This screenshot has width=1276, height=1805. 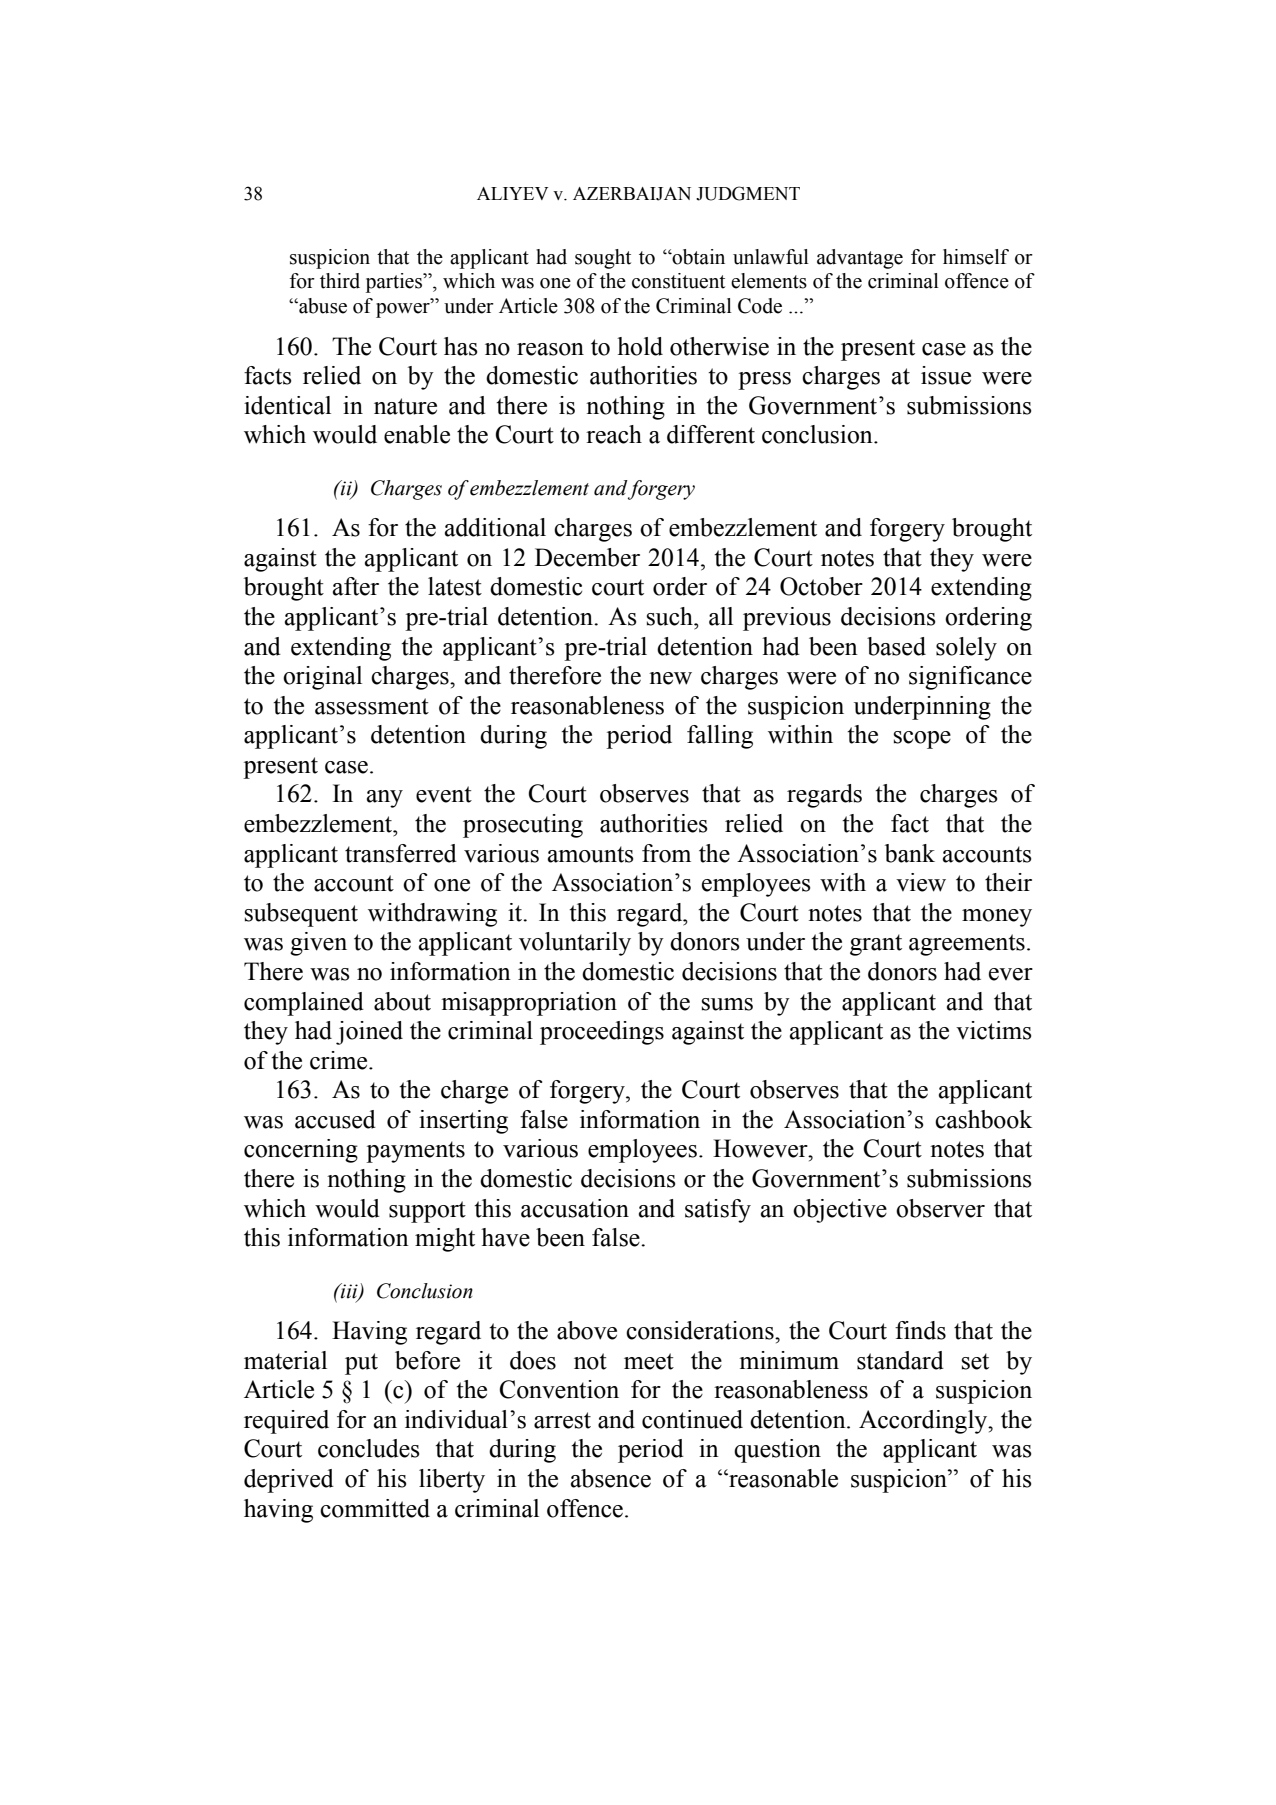 What do you see at coordinates (976, 257) in the screenshot?
I see `himself` at bounding box center [976, 257].
